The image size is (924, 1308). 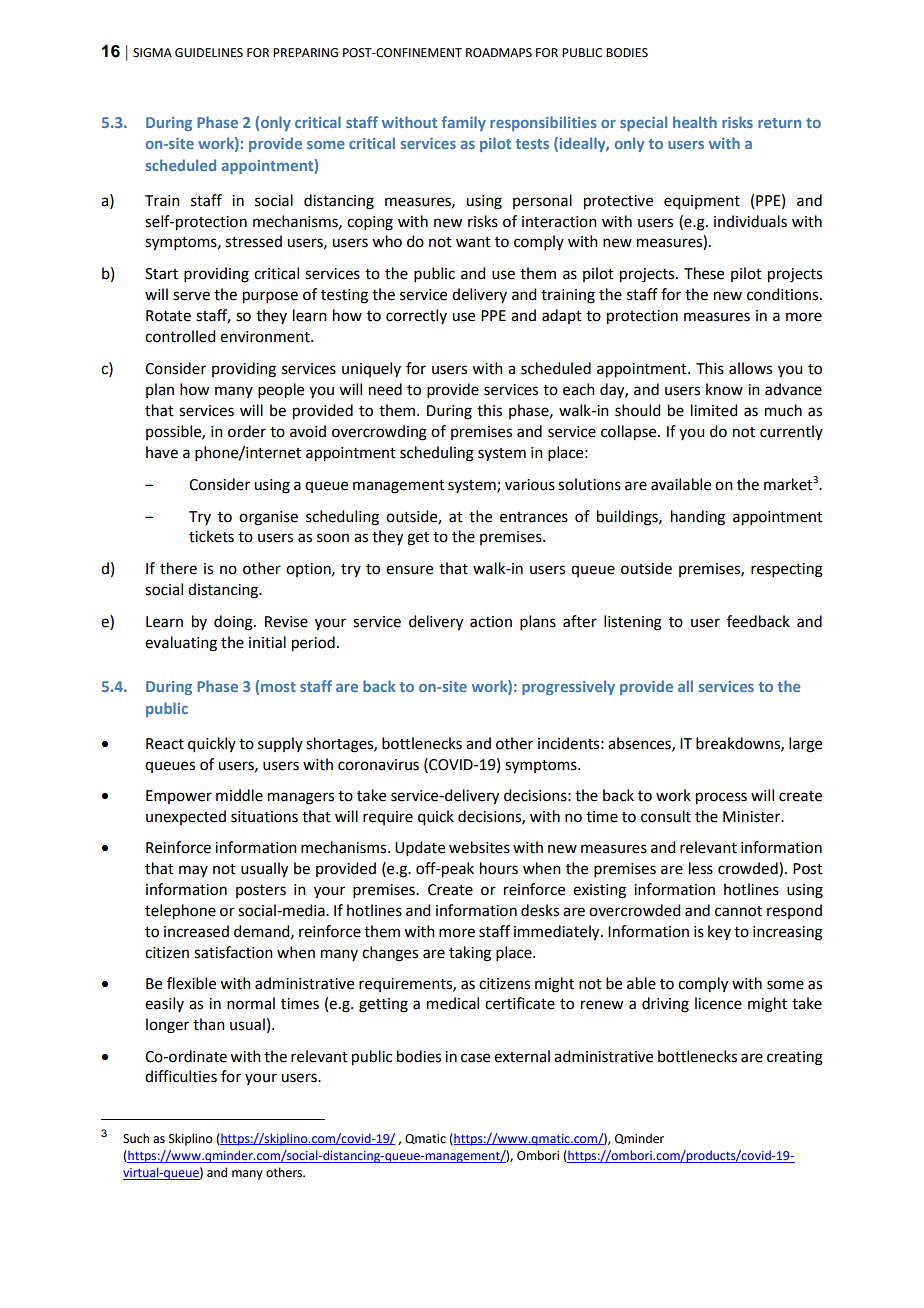 I want to click on correctly, so click(x=416, y=316).
